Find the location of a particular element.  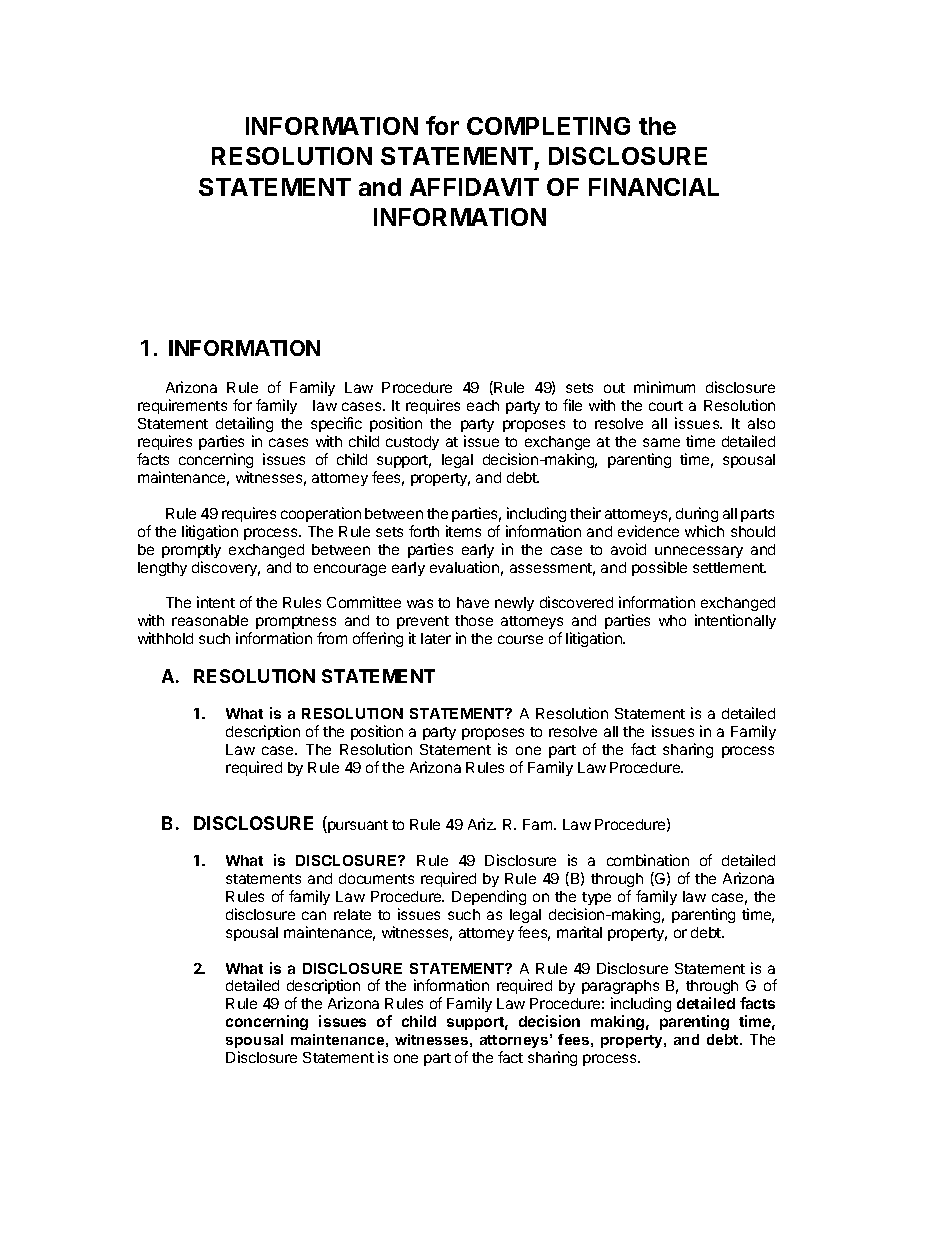

AFFIDAVIT is located at coordinates (474, 187).
